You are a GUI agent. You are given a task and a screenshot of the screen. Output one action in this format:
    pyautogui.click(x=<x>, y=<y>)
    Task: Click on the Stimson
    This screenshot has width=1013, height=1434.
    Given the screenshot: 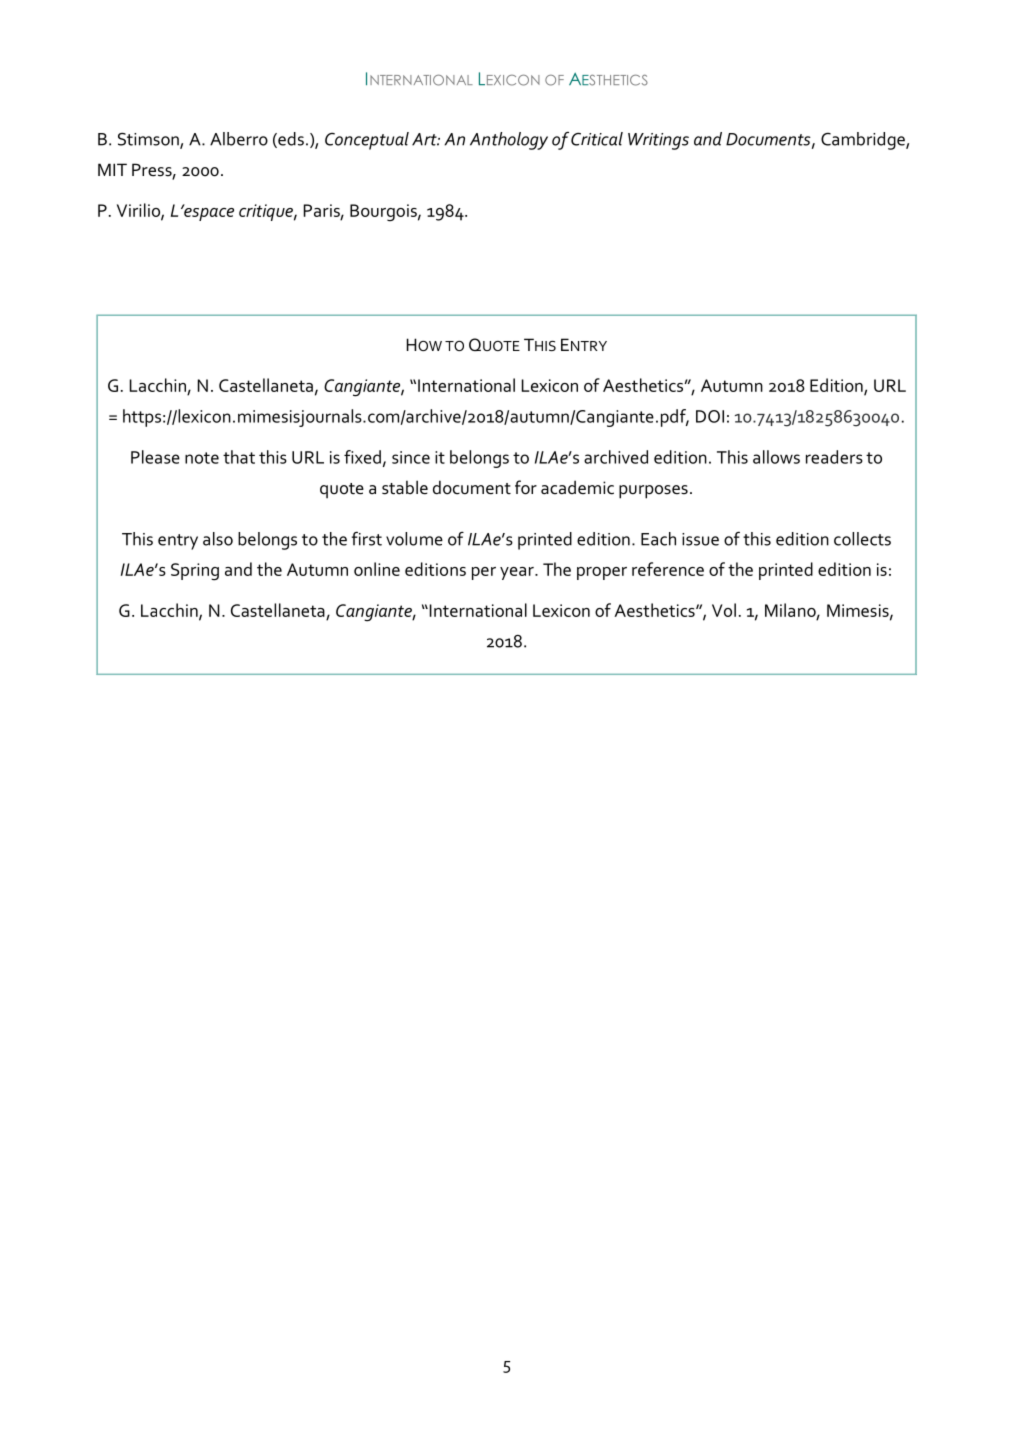 What is the action you would take?
    pyautogui.click(x=149, y=140)
